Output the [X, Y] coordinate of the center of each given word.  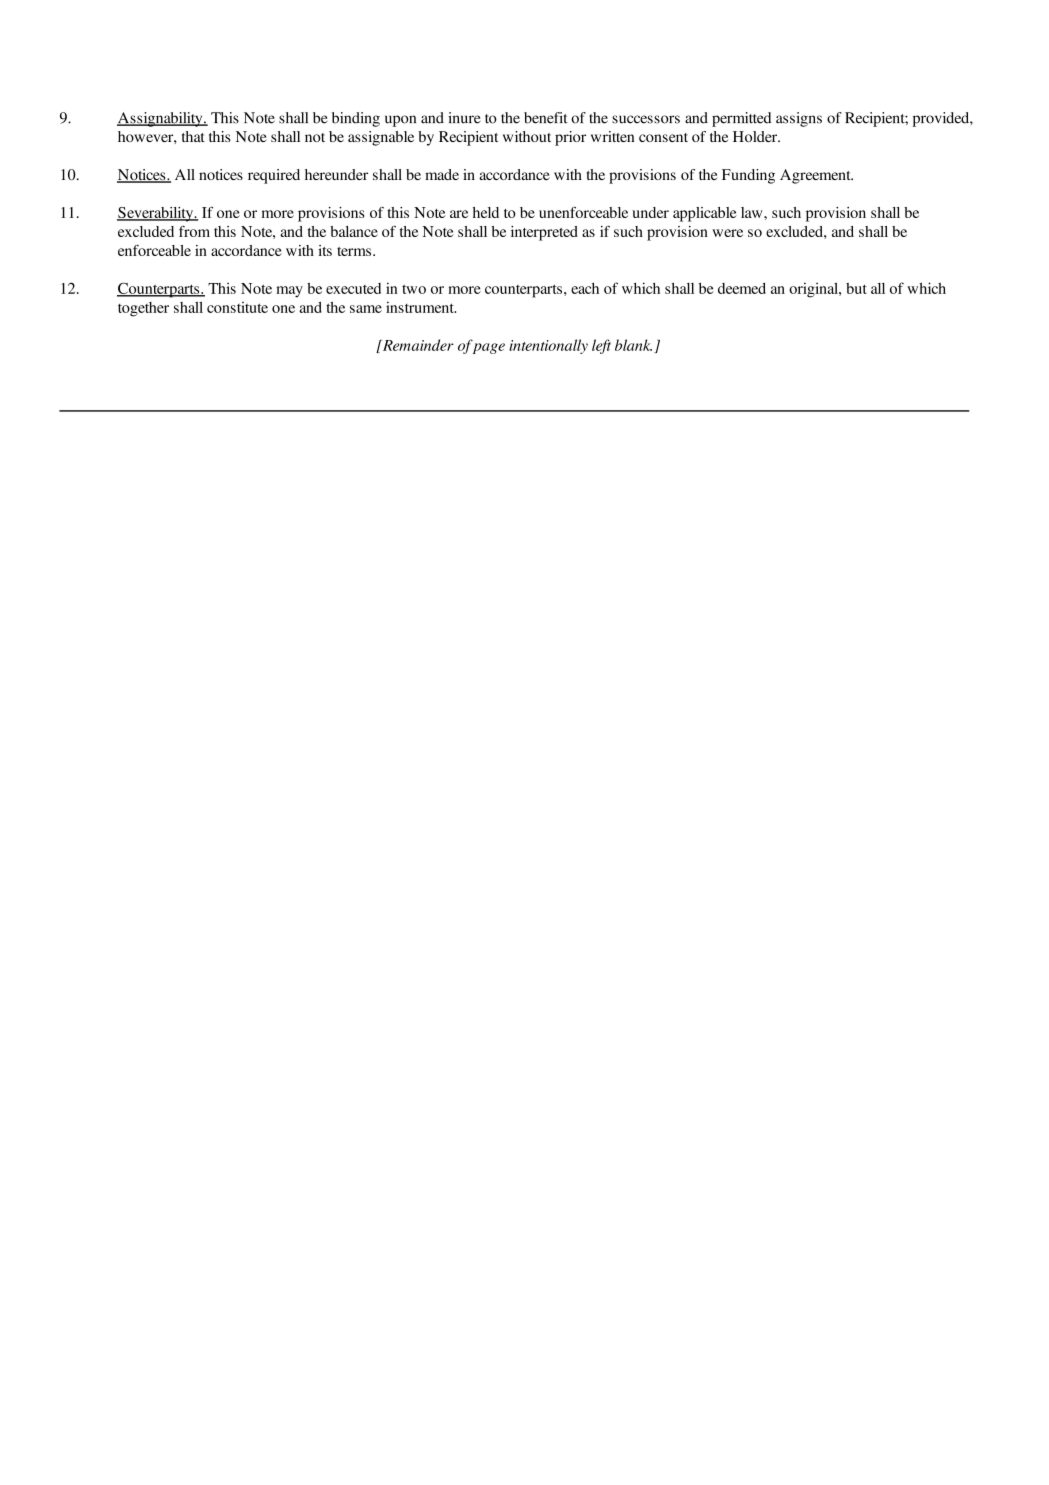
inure [464, 118]
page [489, 348]
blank [633, 345]
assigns [799, 119]
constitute [237, 307]
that [193, 136]
